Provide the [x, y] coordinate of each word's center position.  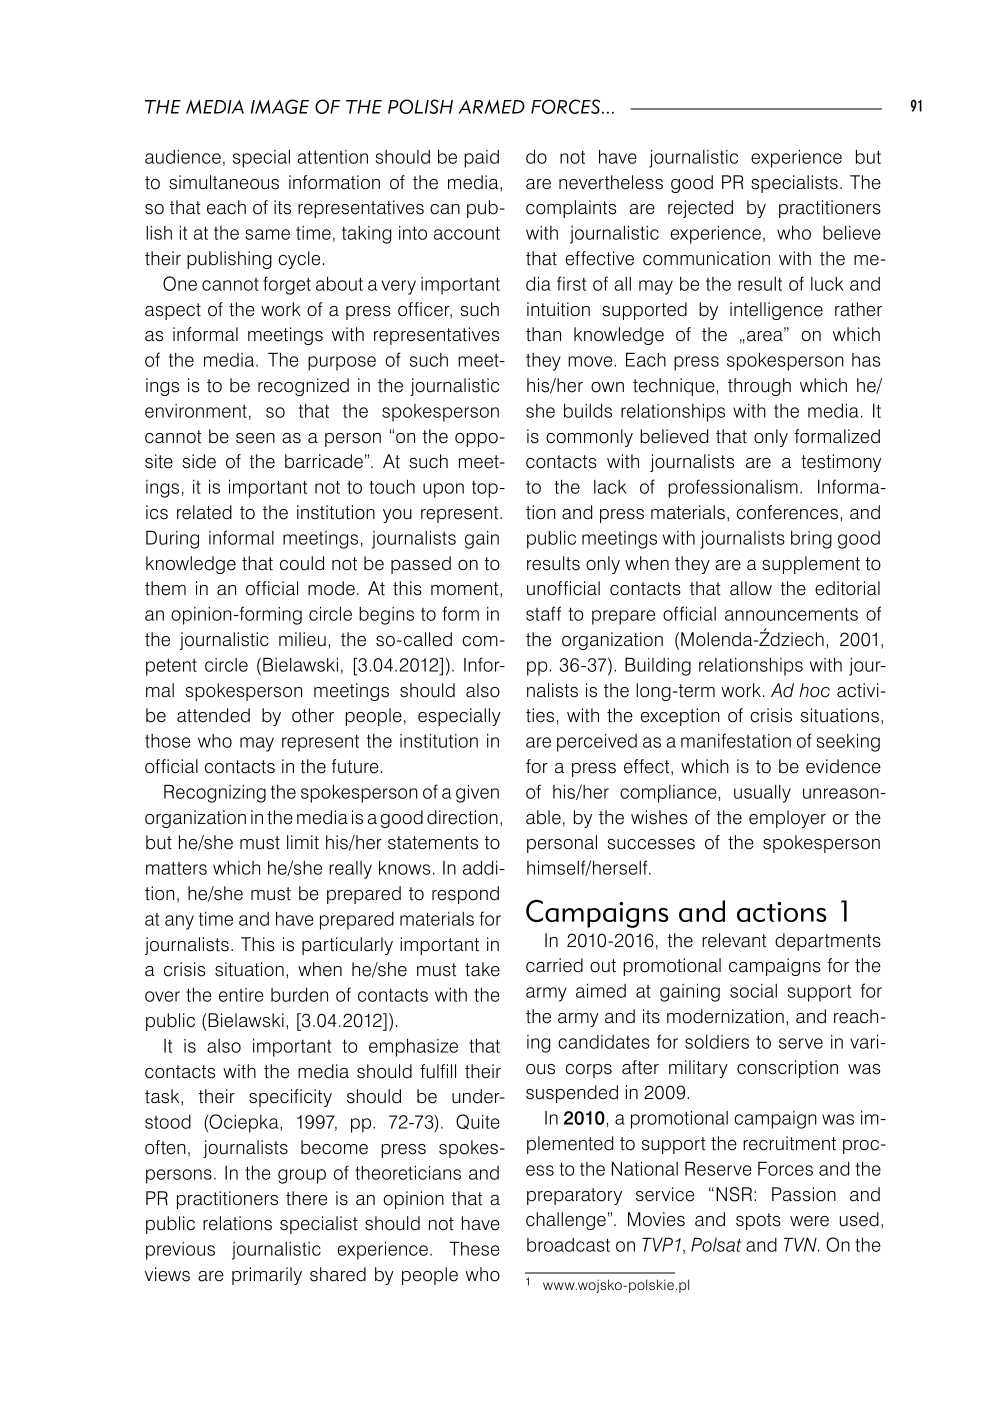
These [474, 1248]
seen [255, 438]
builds [588, 410]
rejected [700, 209]
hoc [814, 690]
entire [241, 995]
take [482, 969]
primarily [267, 1276]
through [759, 387]
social [753, 991]
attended [213, 715]
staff [543, 613]
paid [481, 159]
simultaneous [224, 182]
